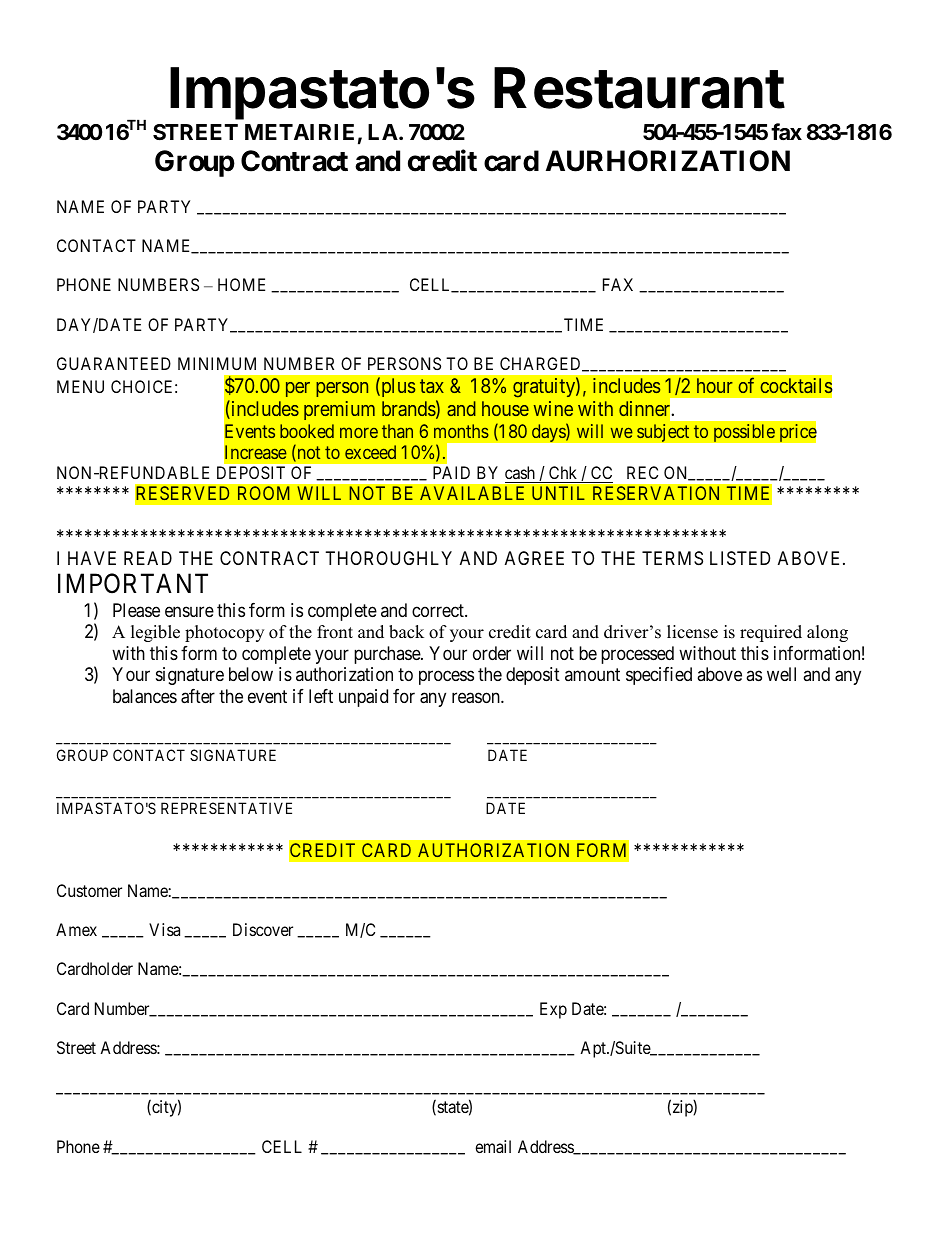 The width and height of the document is (952, 1233). What do you see at coordinates (155, 633) in the document?
I see `legible` at bounding box center [155, 633].
